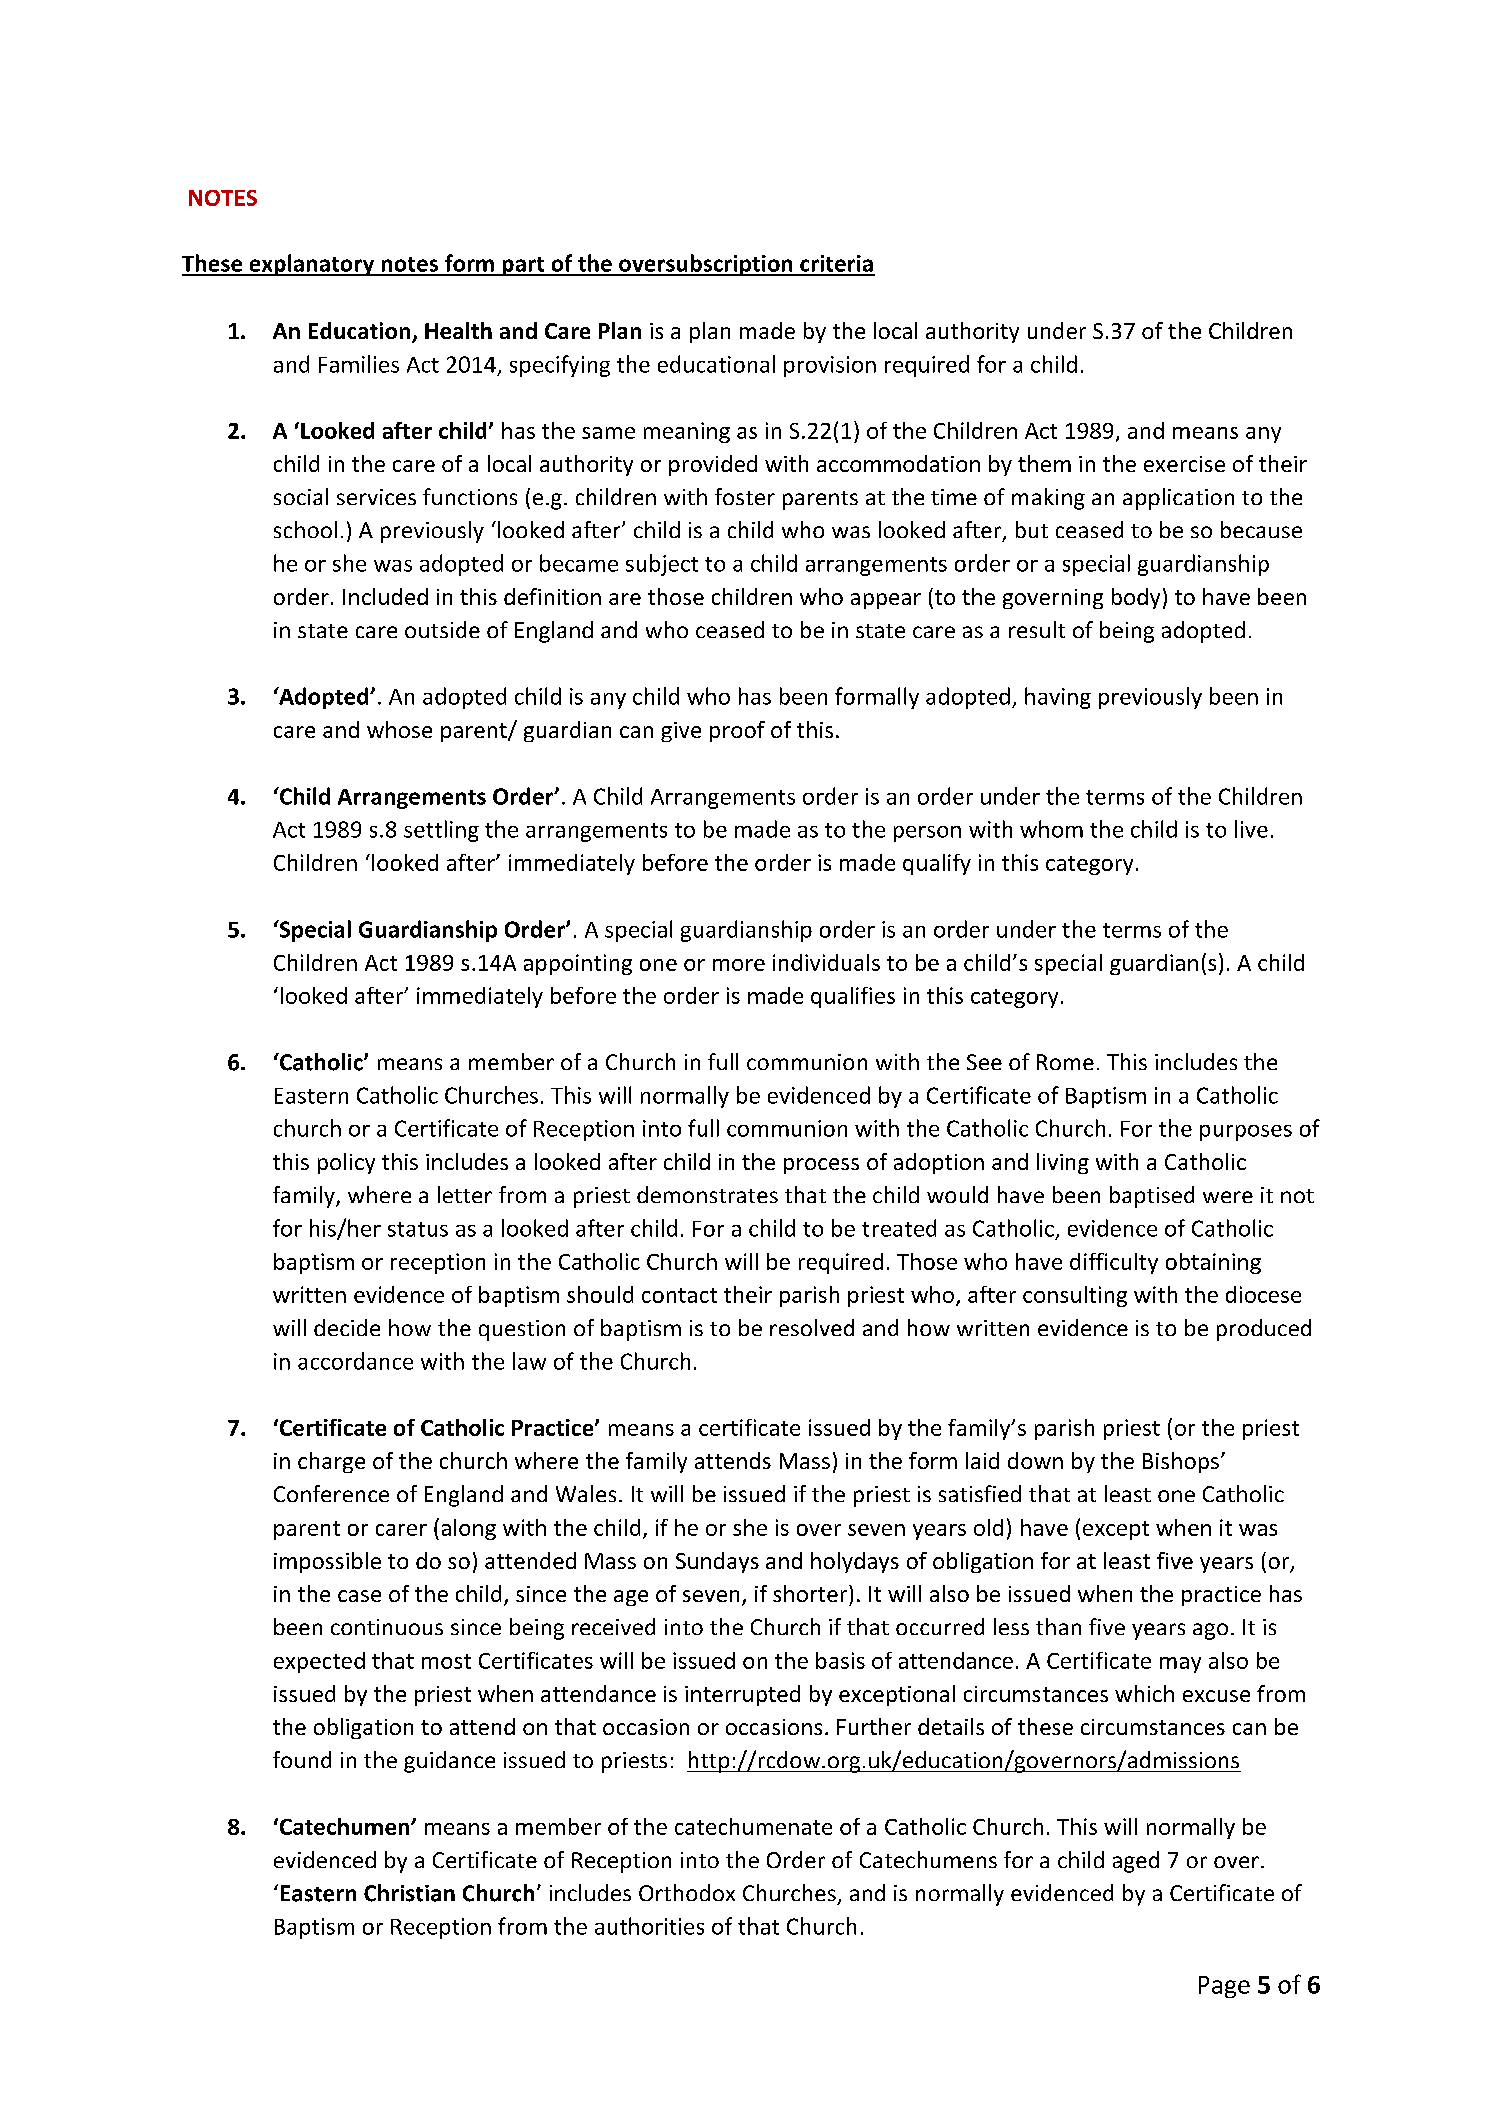  Describe the element at coordinates (830, 366) in the screenshot. I see `provision` at that location.
